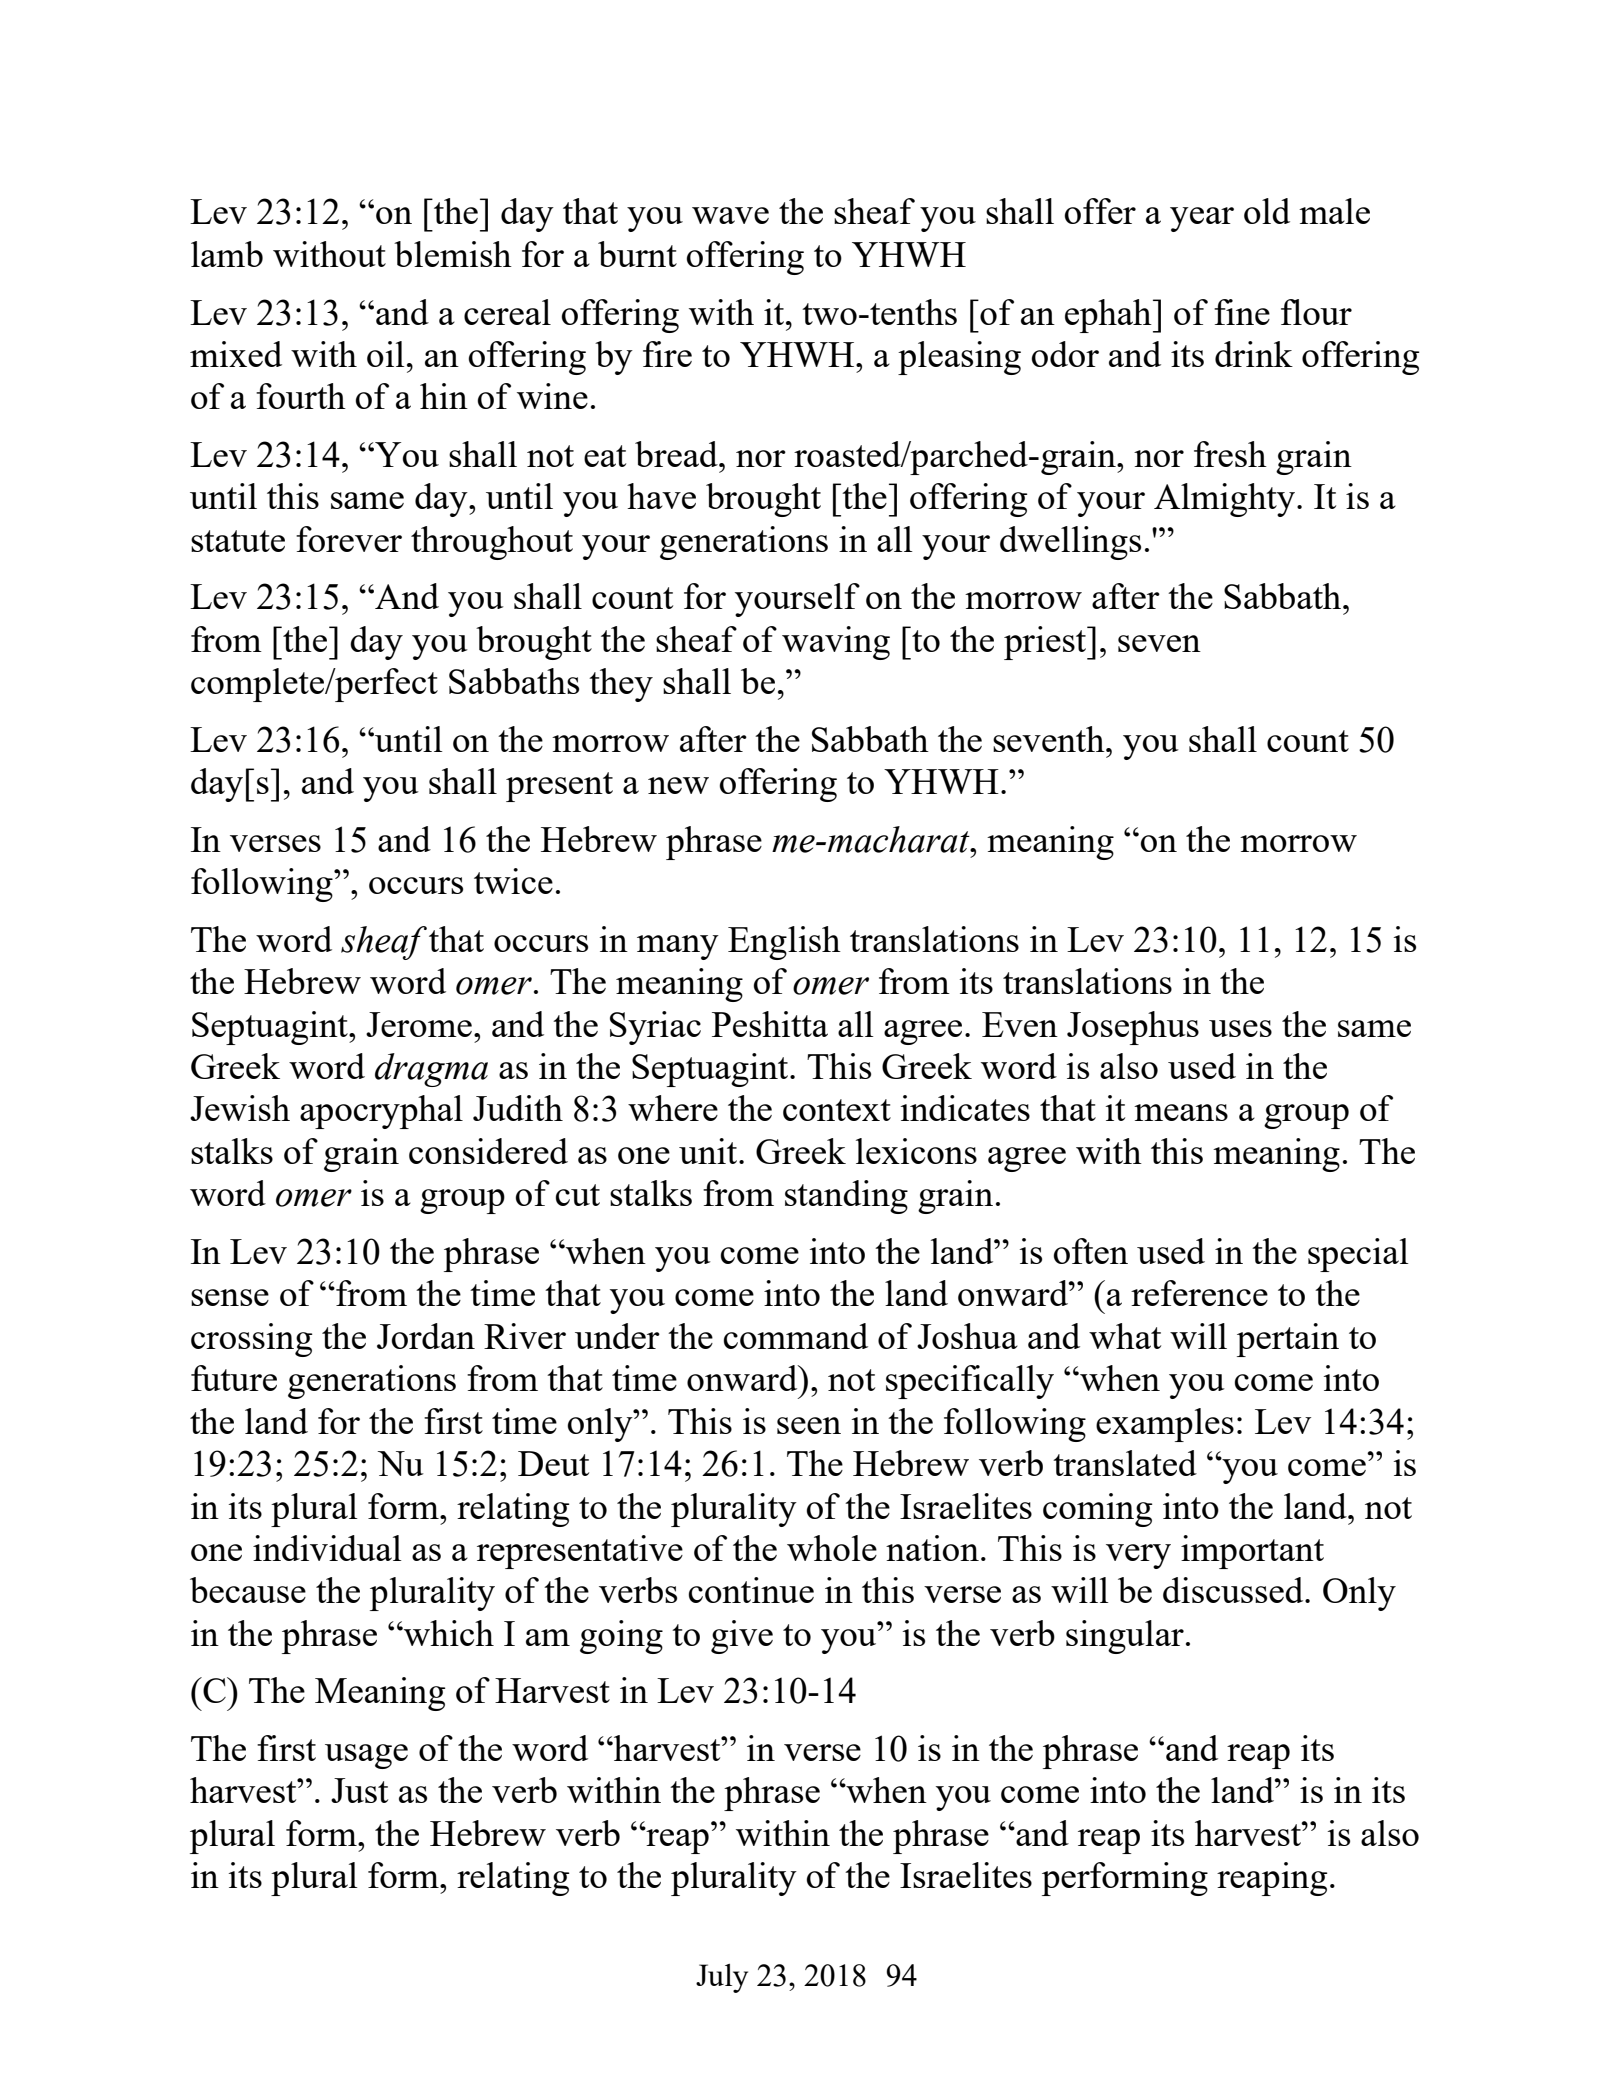 Image resolution: width=1613 pixels, height=2087 pixels. What do you see at coordinates (678, 785) in the screenshot?
I see `new` at bounding box center [678, 785].
